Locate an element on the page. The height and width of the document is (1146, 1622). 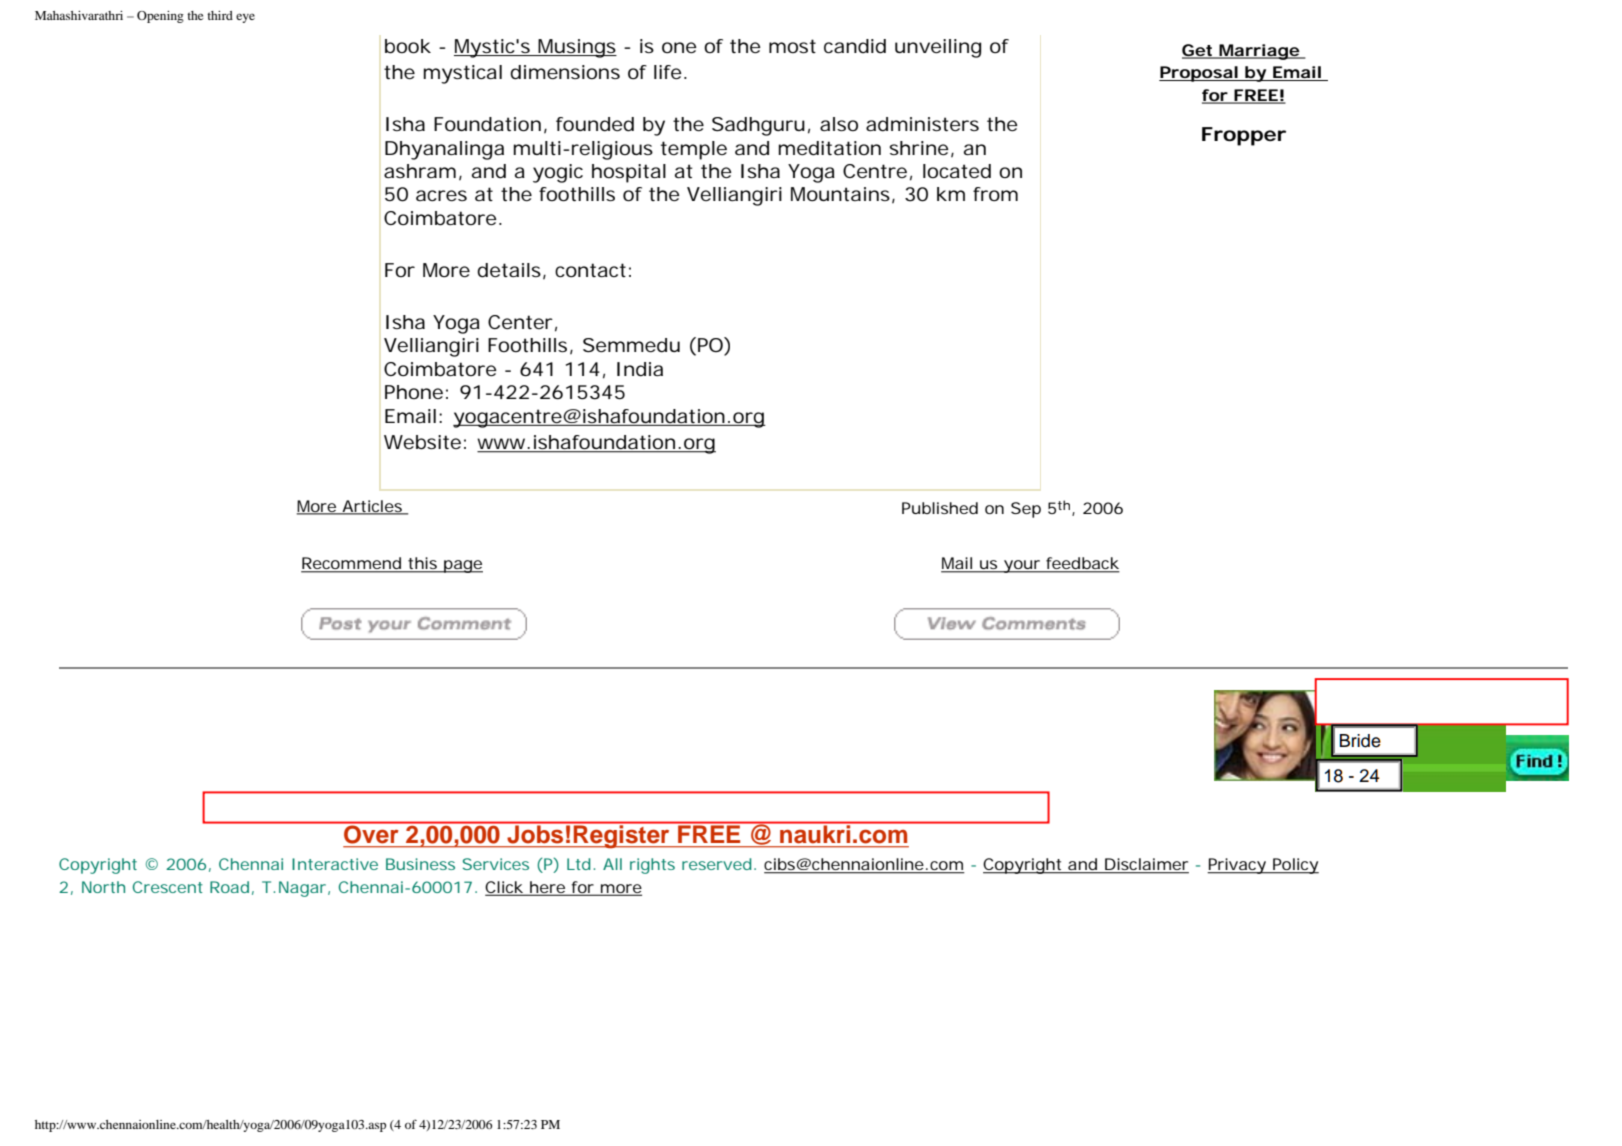
Road is located at coordinates (229, 887).
